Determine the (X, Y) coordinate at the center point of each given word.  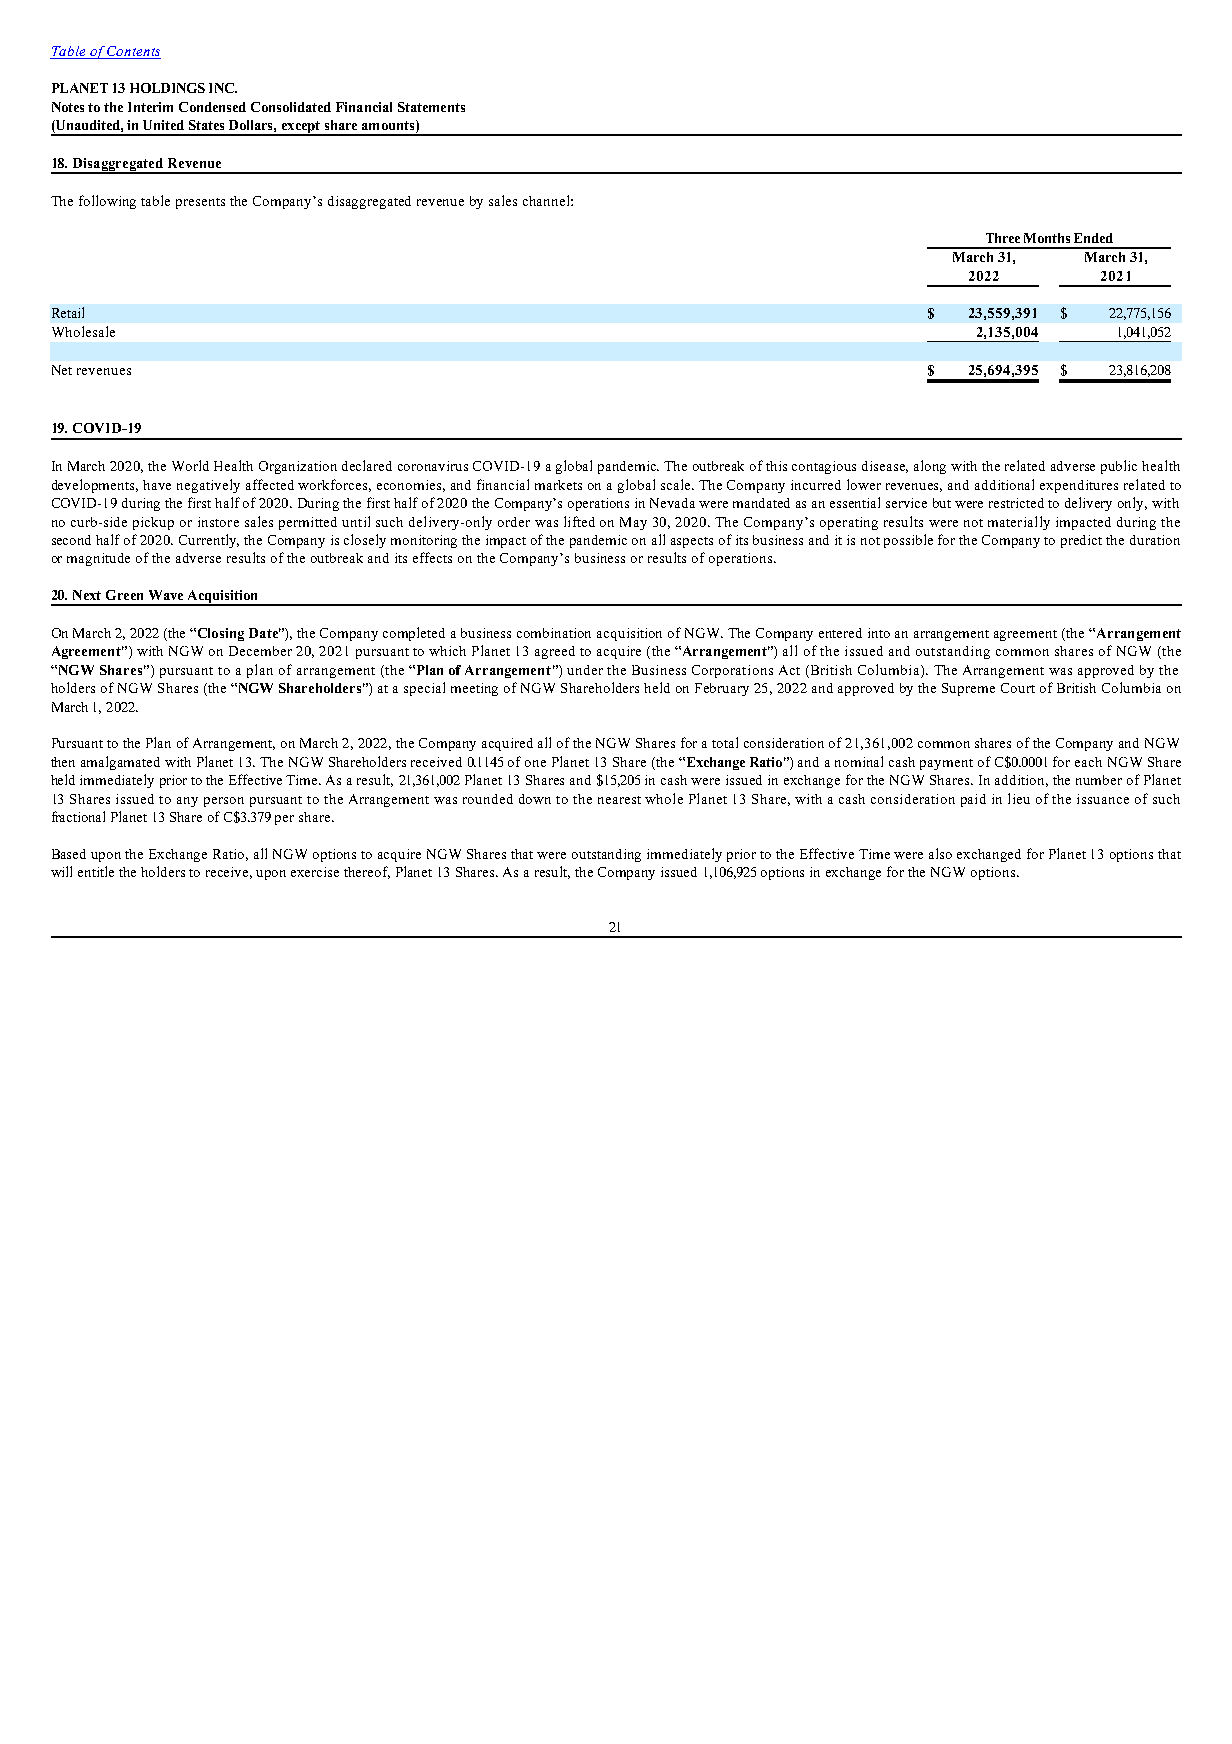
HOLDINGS (167, 88)
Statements (431, 107)
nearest (619, 800)
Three (1003, 238)
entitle (96, 871)
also (940, 853)
